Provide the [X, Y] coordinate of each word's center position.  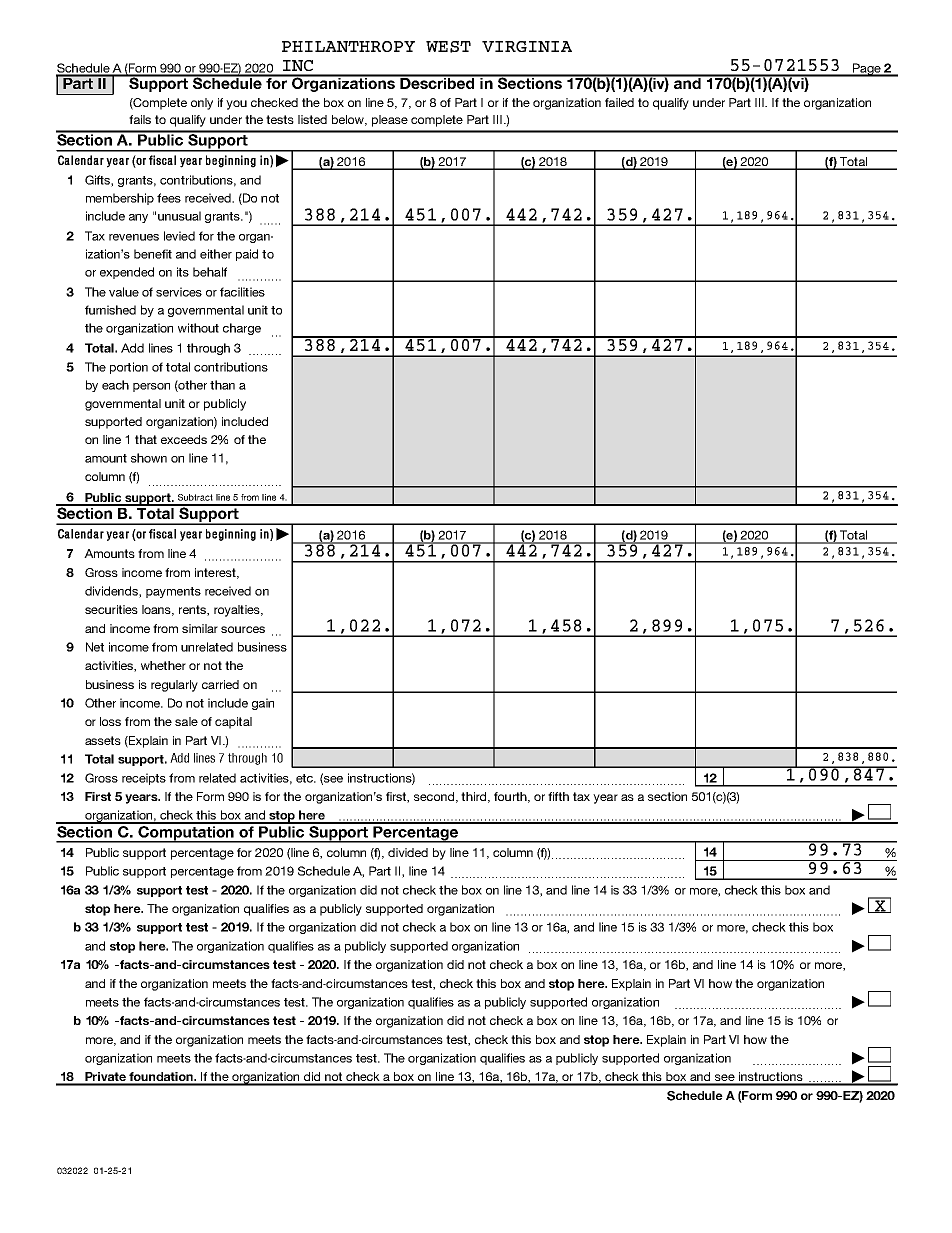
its [183, 272]
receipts [144, 779]
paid [247, 255]
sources [243, 629]
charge [242, 329]
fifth [558, 796]
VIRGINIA [527, 46]
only [202, 104]
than [222, 385]
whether [163, 665]
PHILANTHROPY [348, 46]
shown [149, 458]
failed [619, 102]
